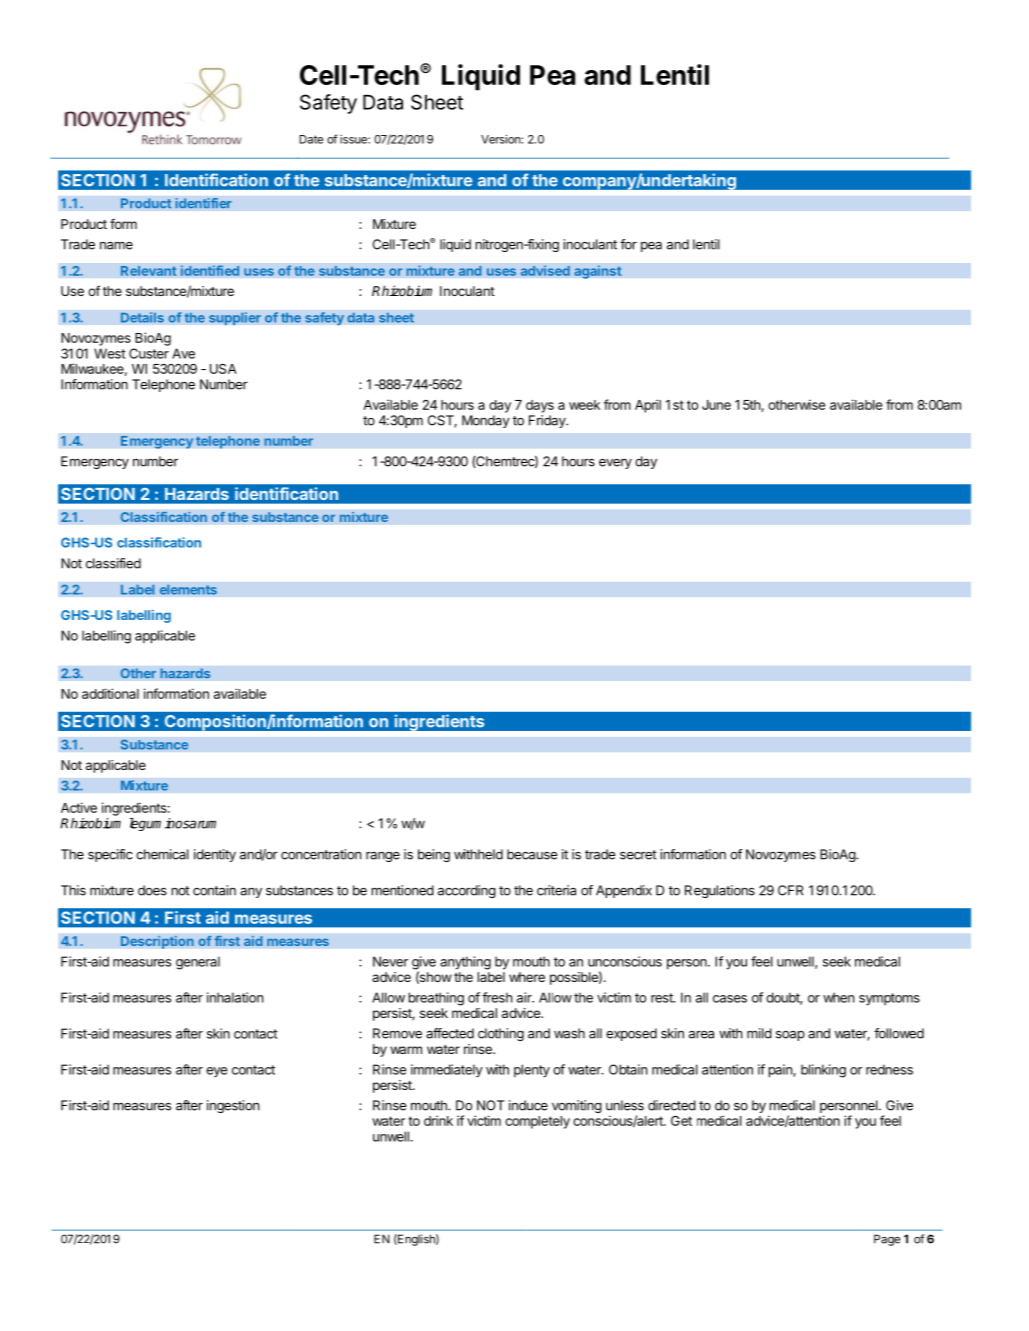 This image has width=1029, height=1331. What do you see at coordinates (532, 854) in the image?
I see `because` at bounding box center [532, 854].
